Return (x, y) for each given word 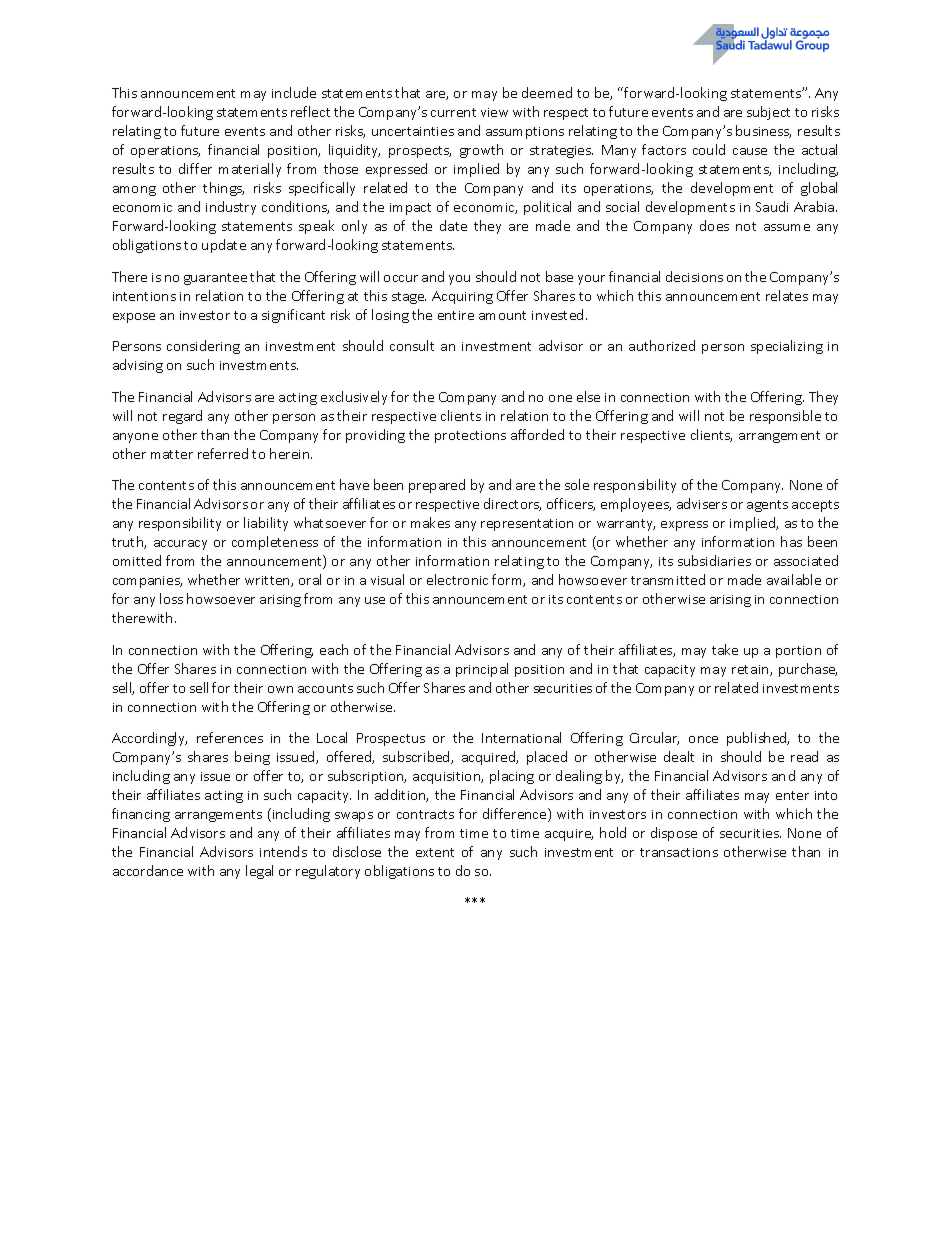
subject (768, 113)
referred (223, 453)
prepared (437, 486)
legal (259, 872)
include (294, 92)
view (494, 112)
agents (767, 506)
